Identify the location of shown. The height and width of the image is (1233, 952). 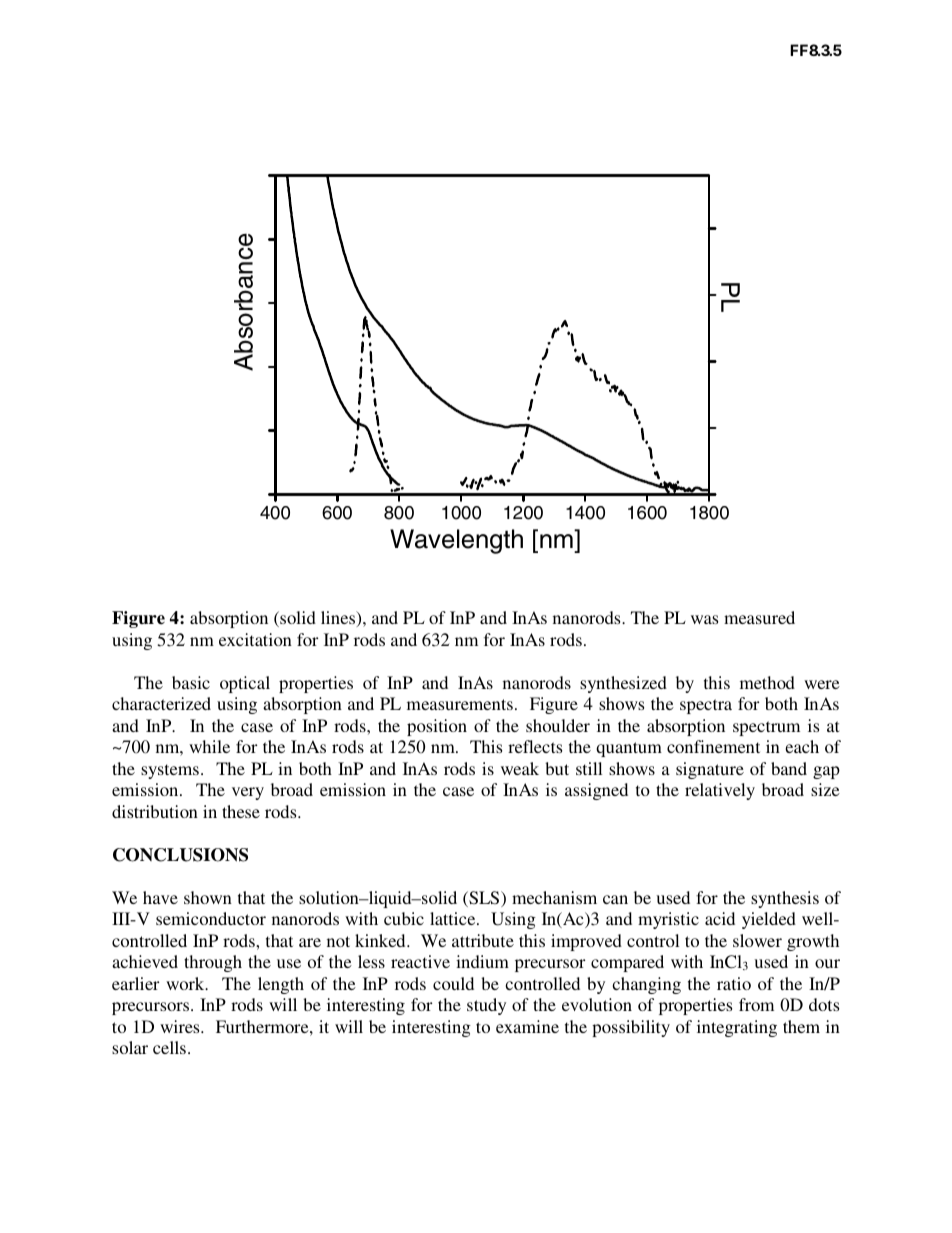
(208, 897).
